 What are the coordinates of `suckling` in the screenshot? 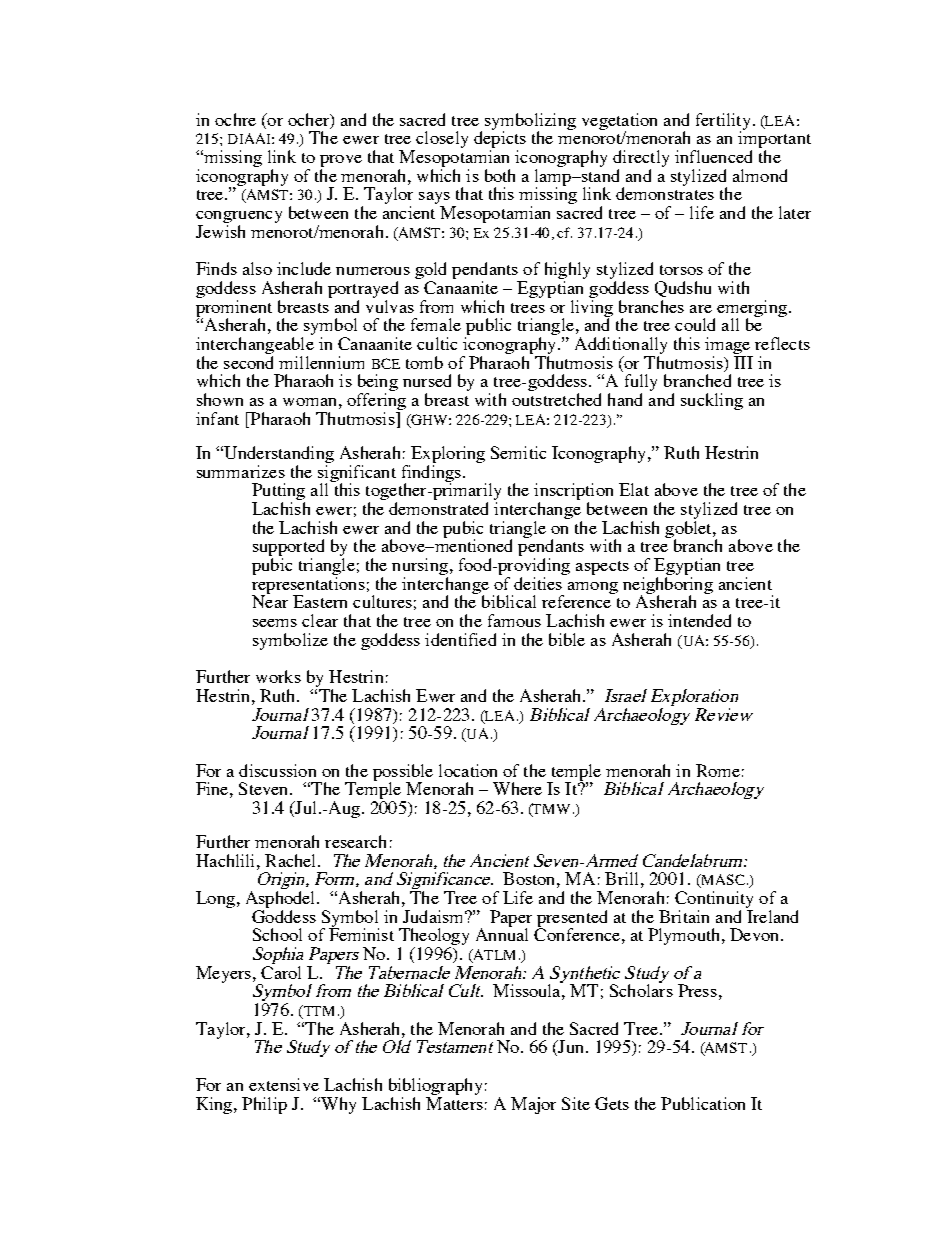 It's located at (712, 401).
